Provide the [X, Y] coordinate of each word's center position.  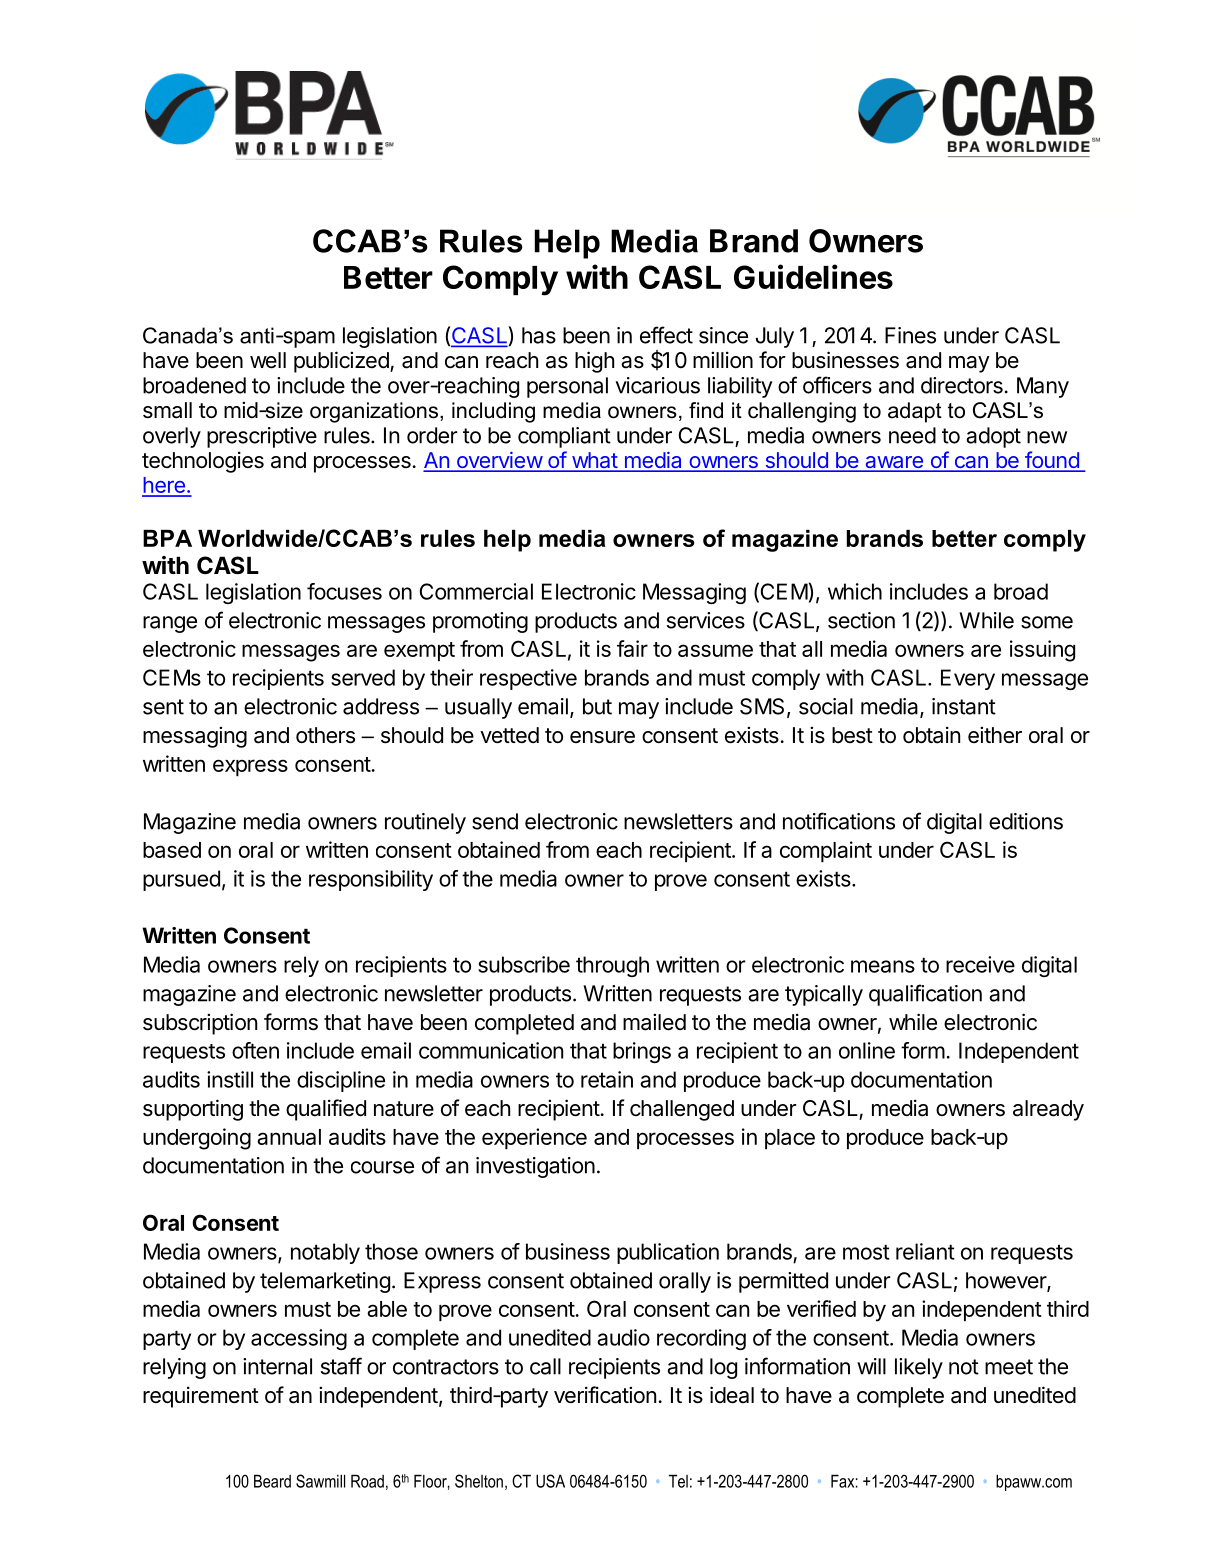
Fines [910, 335]
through [612, 966]
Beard [272, 1481]
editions [1026, 821]
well [268, 360]
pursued [181, 880]
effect [666, 335]
